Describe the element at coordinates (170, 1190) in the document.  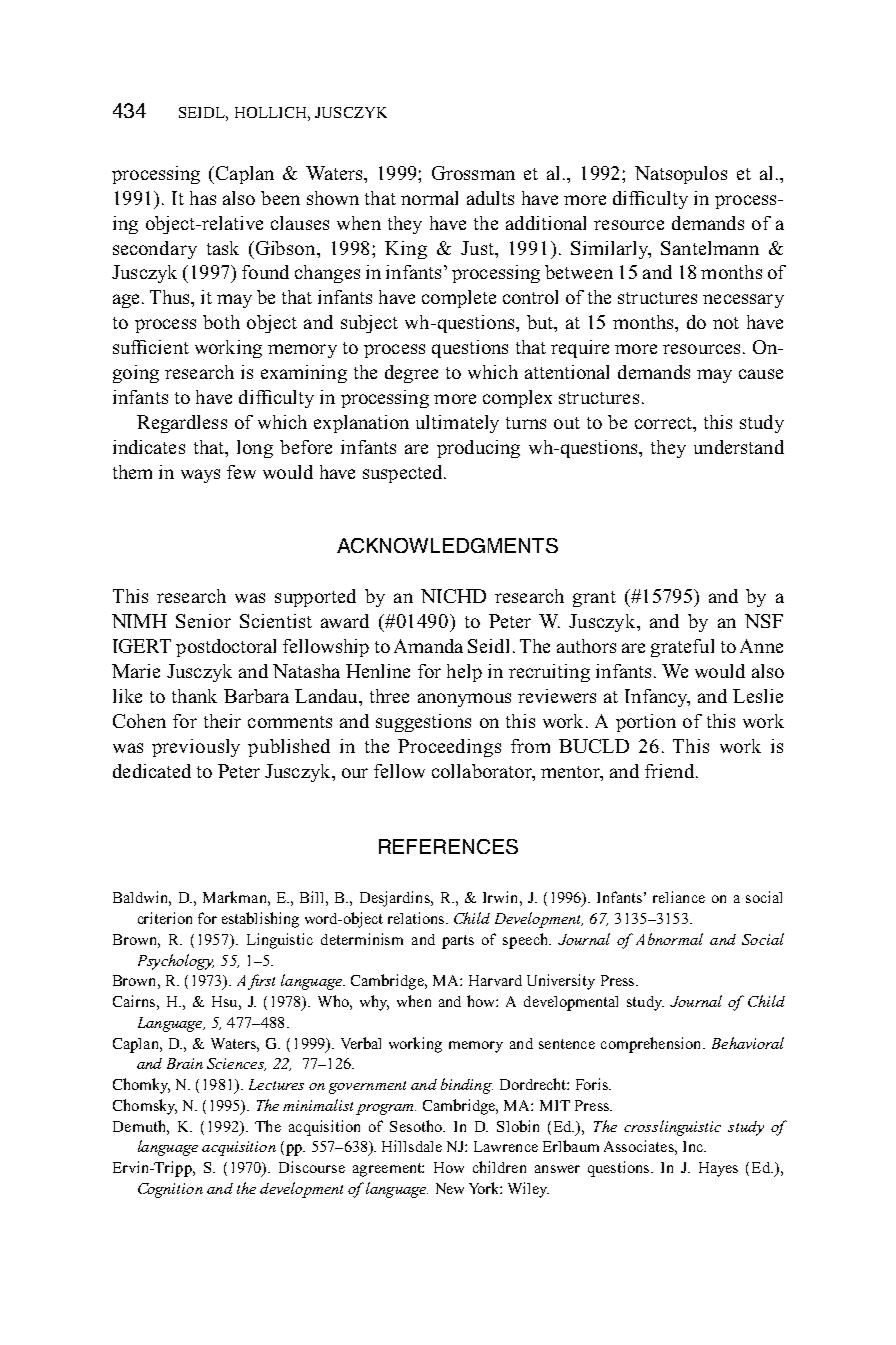
I see `Cognition` at that location.
